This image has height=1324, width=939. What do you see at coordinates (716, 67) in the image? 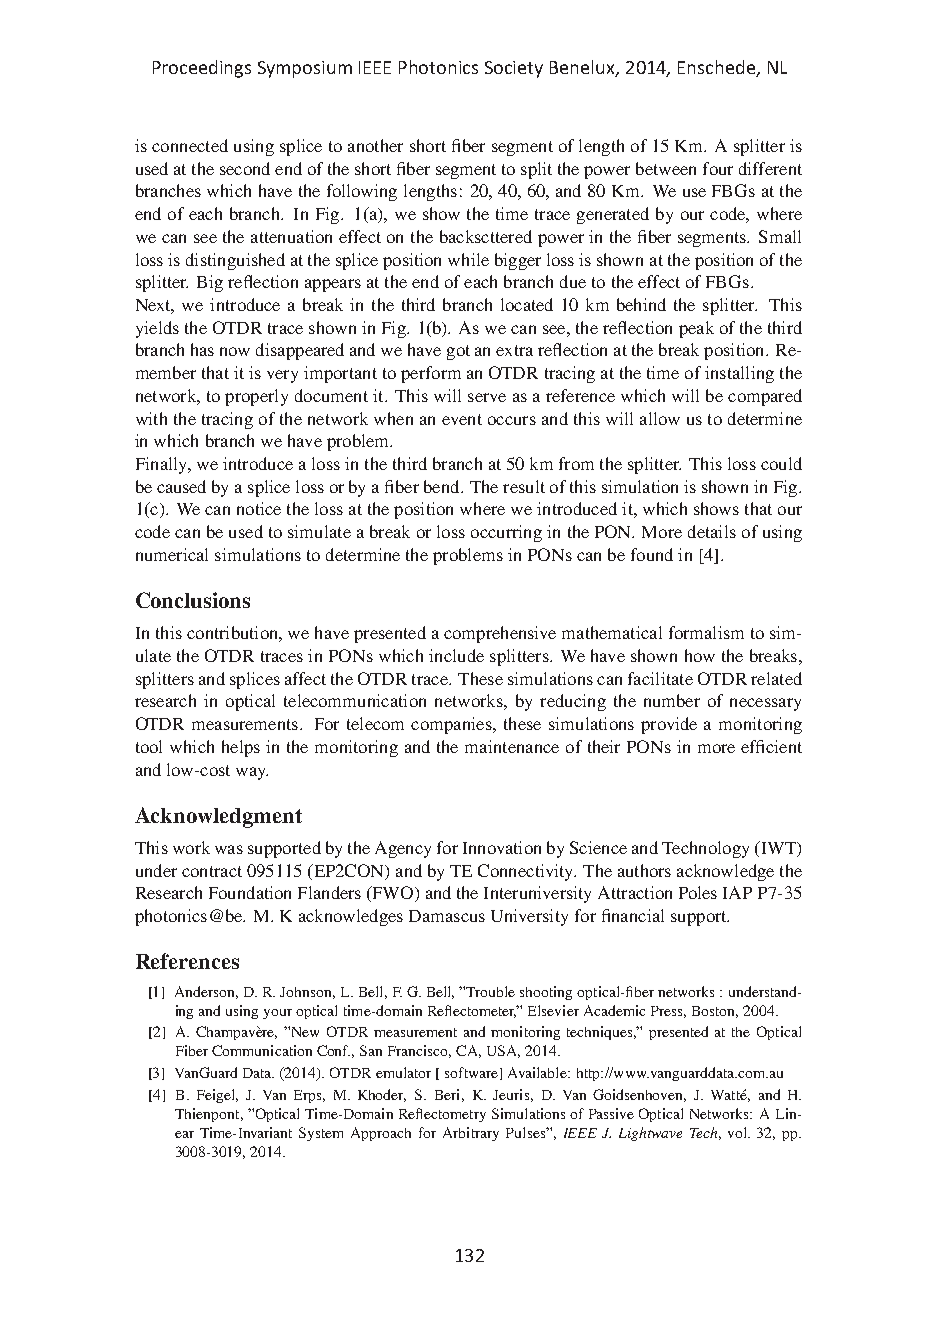
I see `Enschede` at bounding box center [716, 67].
